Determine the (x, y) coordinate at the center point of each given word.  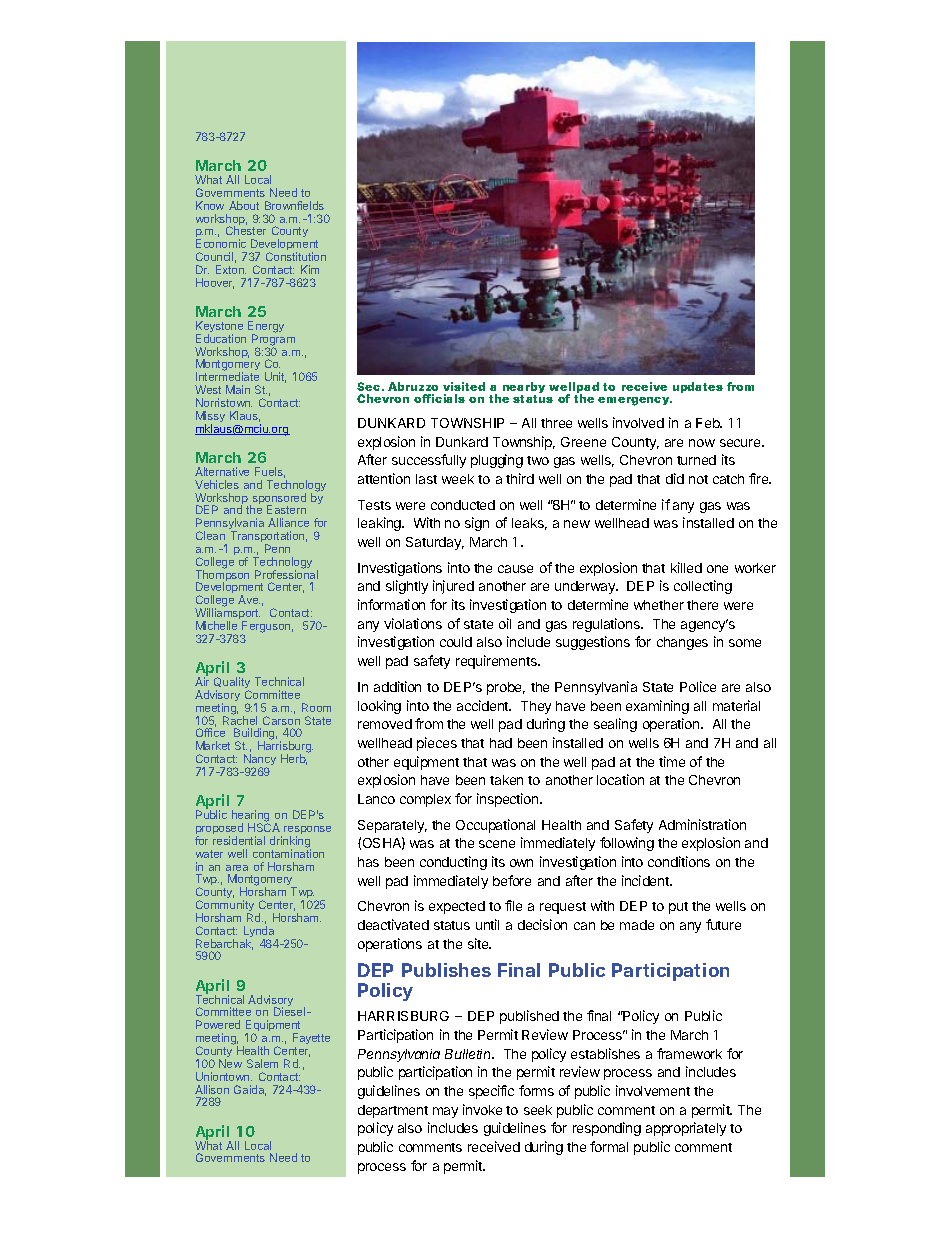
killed (686, 567)
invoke (482, 1109)
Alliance (288, 522)
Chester (246, 230)
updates (698, 387)
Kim (310, 269)
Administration (702, 824)
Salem (262, 1063)
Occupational (495, 826)
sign (477, 524)
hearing (251, 817)
